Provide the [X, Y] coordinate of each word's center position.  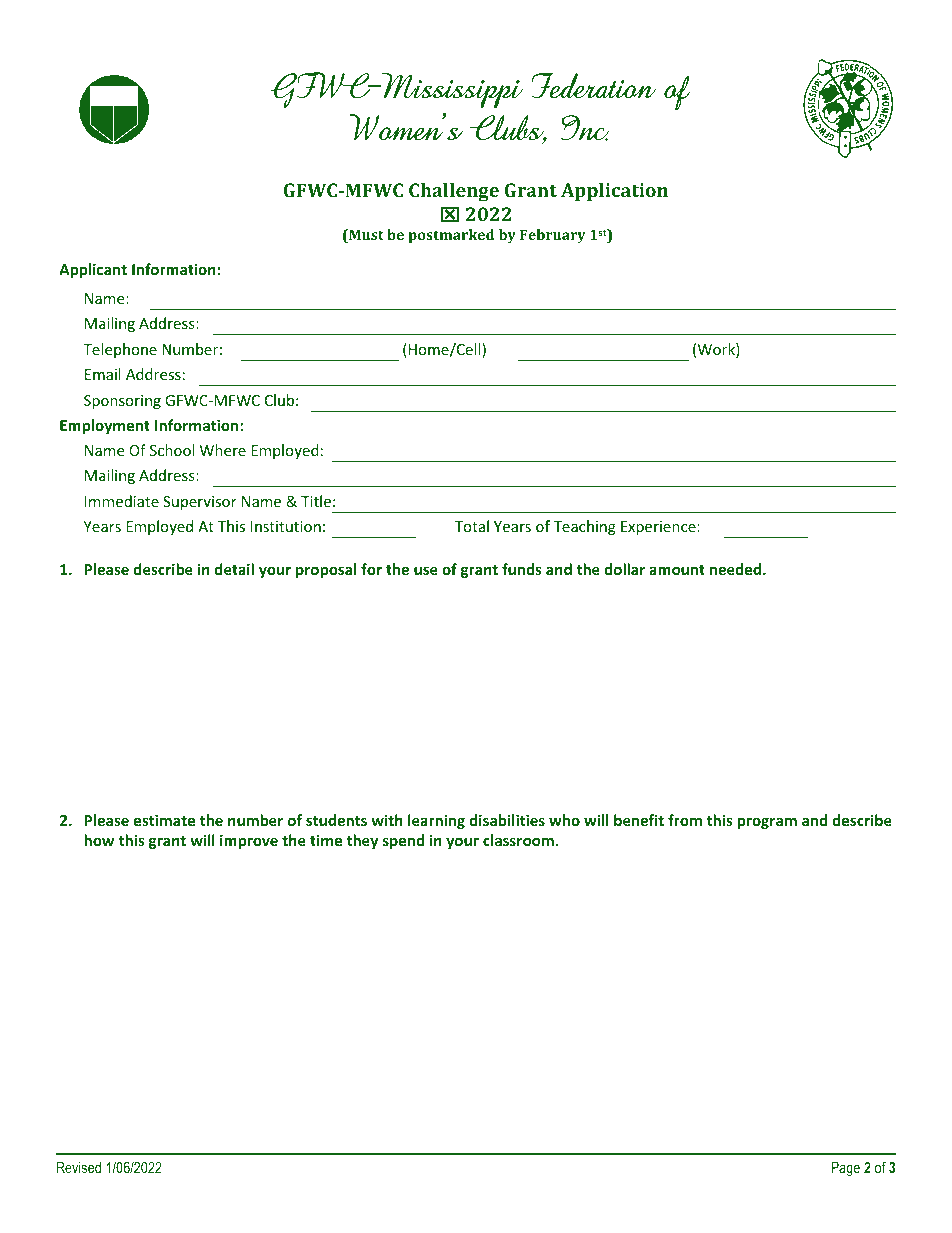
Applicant [93, 270]
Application [614, 192]
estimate [164, 820]
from [685, 820]
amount [677, 570]
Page [845, 1169]
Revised [79, 1167]
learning [436, 821]
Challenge [454, 192]
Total [472, 526]
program [767, 823]
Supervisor [200, 503]
